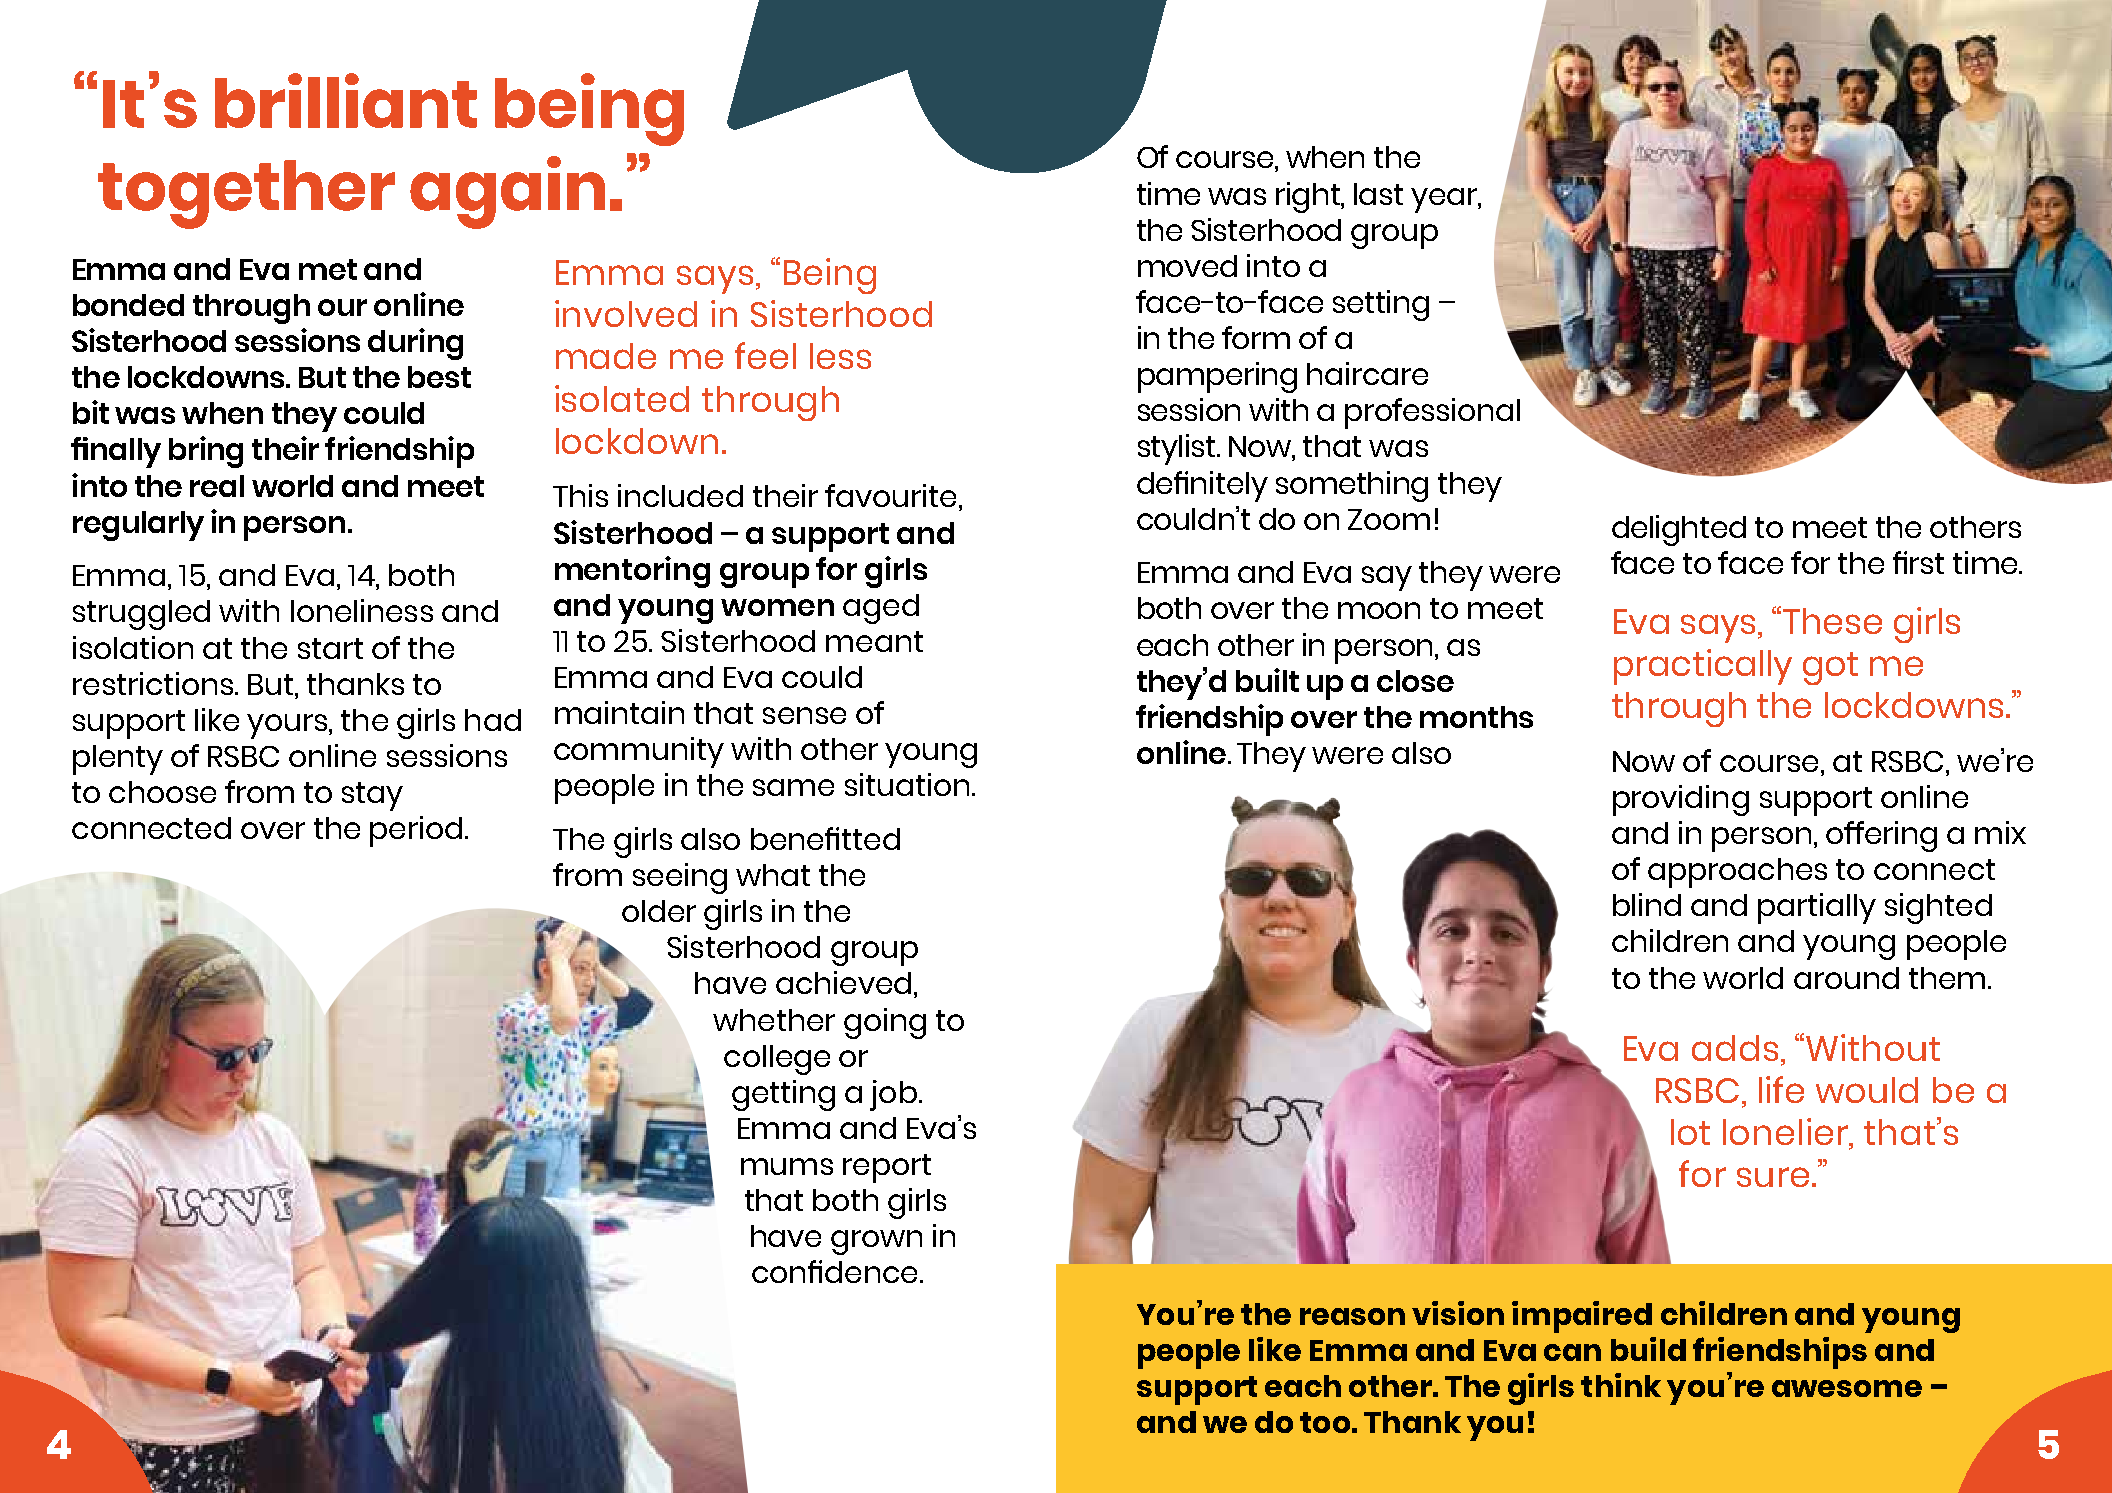  What do you see at coordinates (1378, 194) in the screenshot?
I see `last` at bounding box center [1378, 194].
